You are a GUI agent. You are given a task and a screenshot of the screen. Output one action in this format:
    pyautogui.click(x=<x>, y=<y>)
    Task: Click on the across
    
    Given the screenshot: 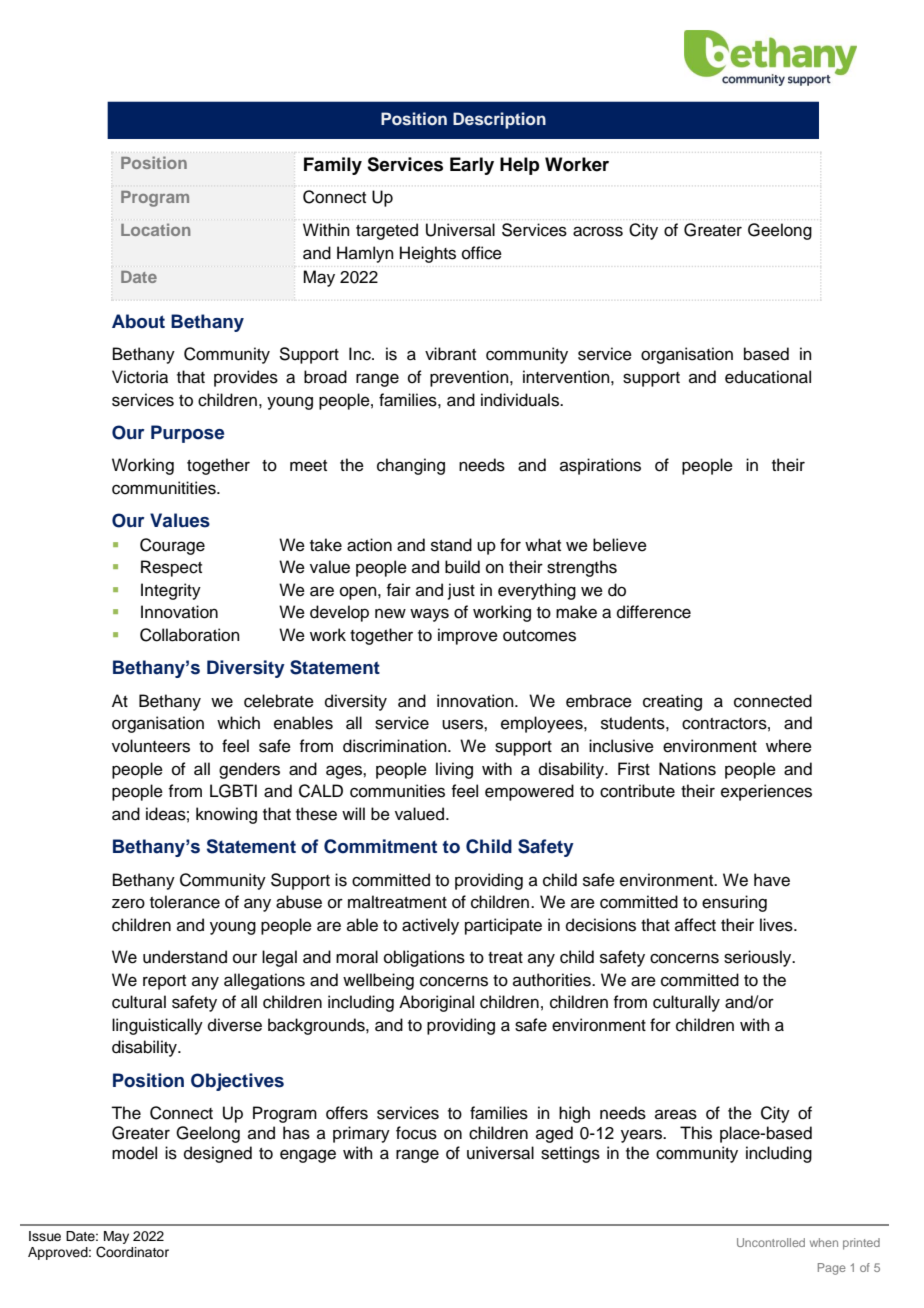 What is the action you would take?
    pyautogui.click(x=598, y=231)
